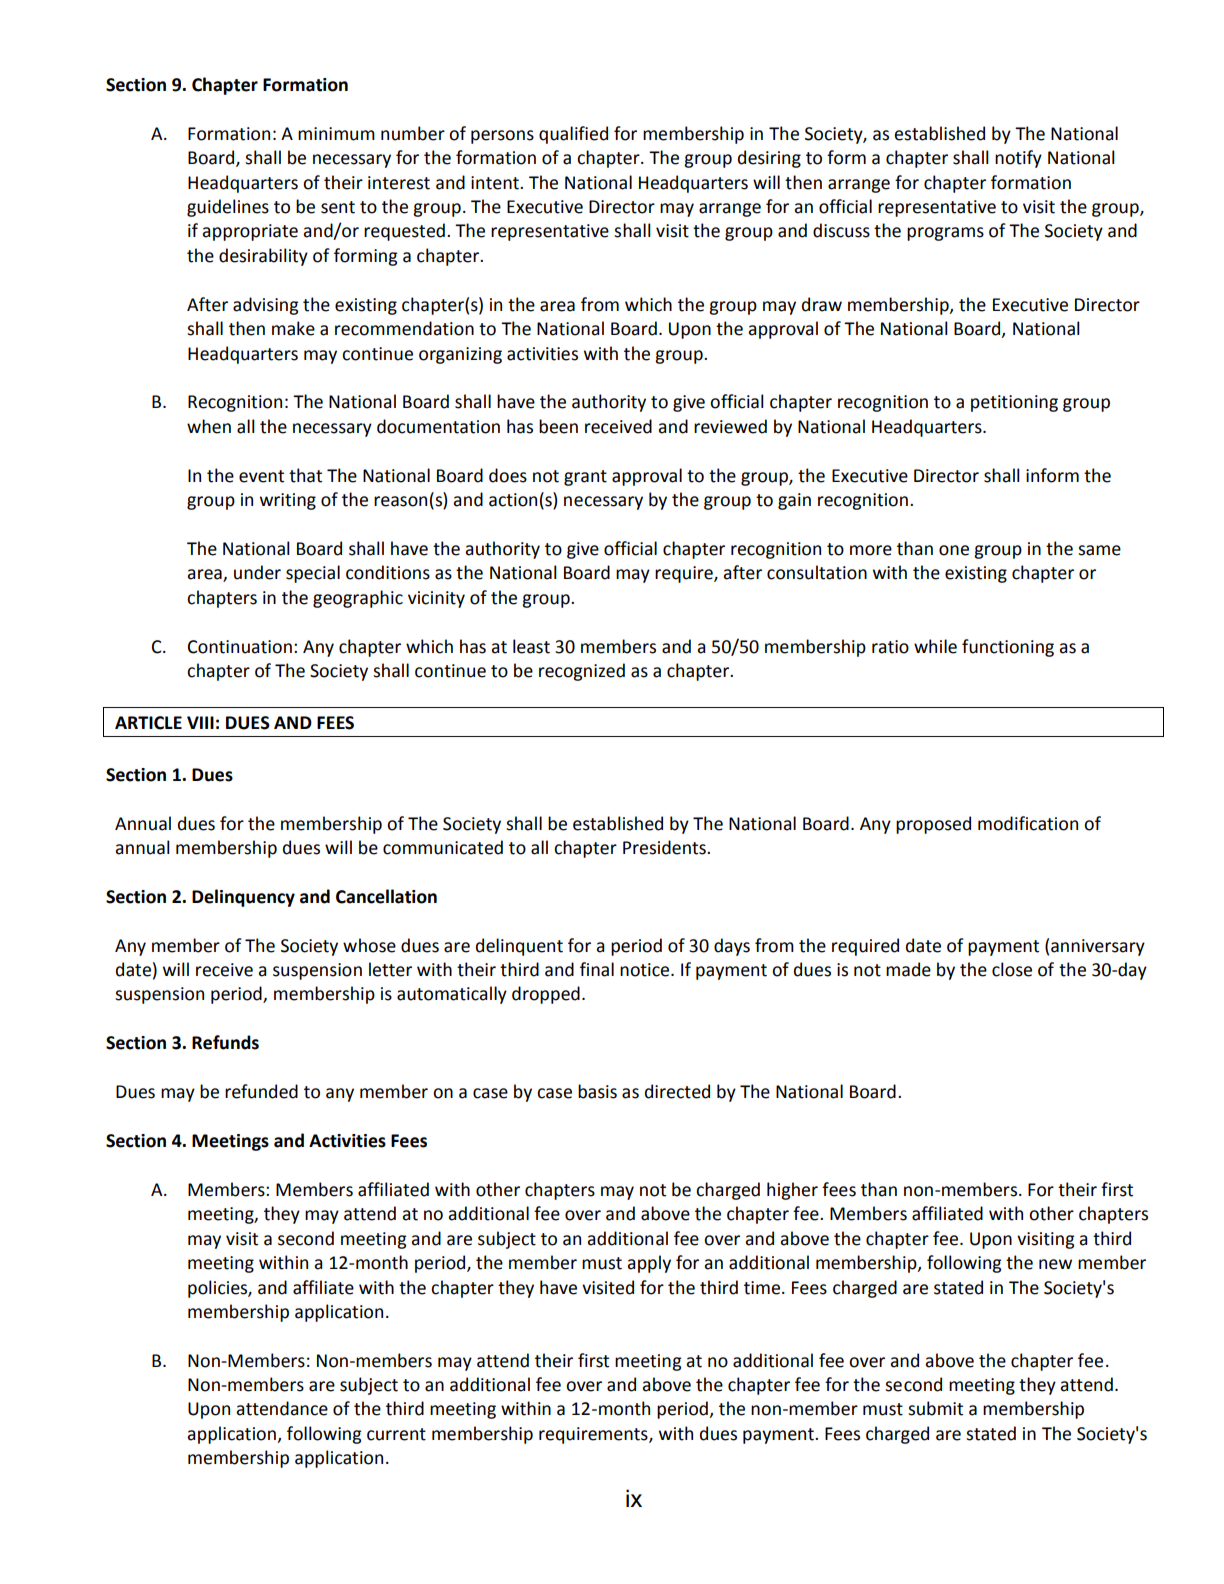 Image resolution: width=1224 pixels, height=1584 pixels. What do you see at coordinates (200, 722) in the screenshot?
I see `VIII` at bounding box center [200, 722].
